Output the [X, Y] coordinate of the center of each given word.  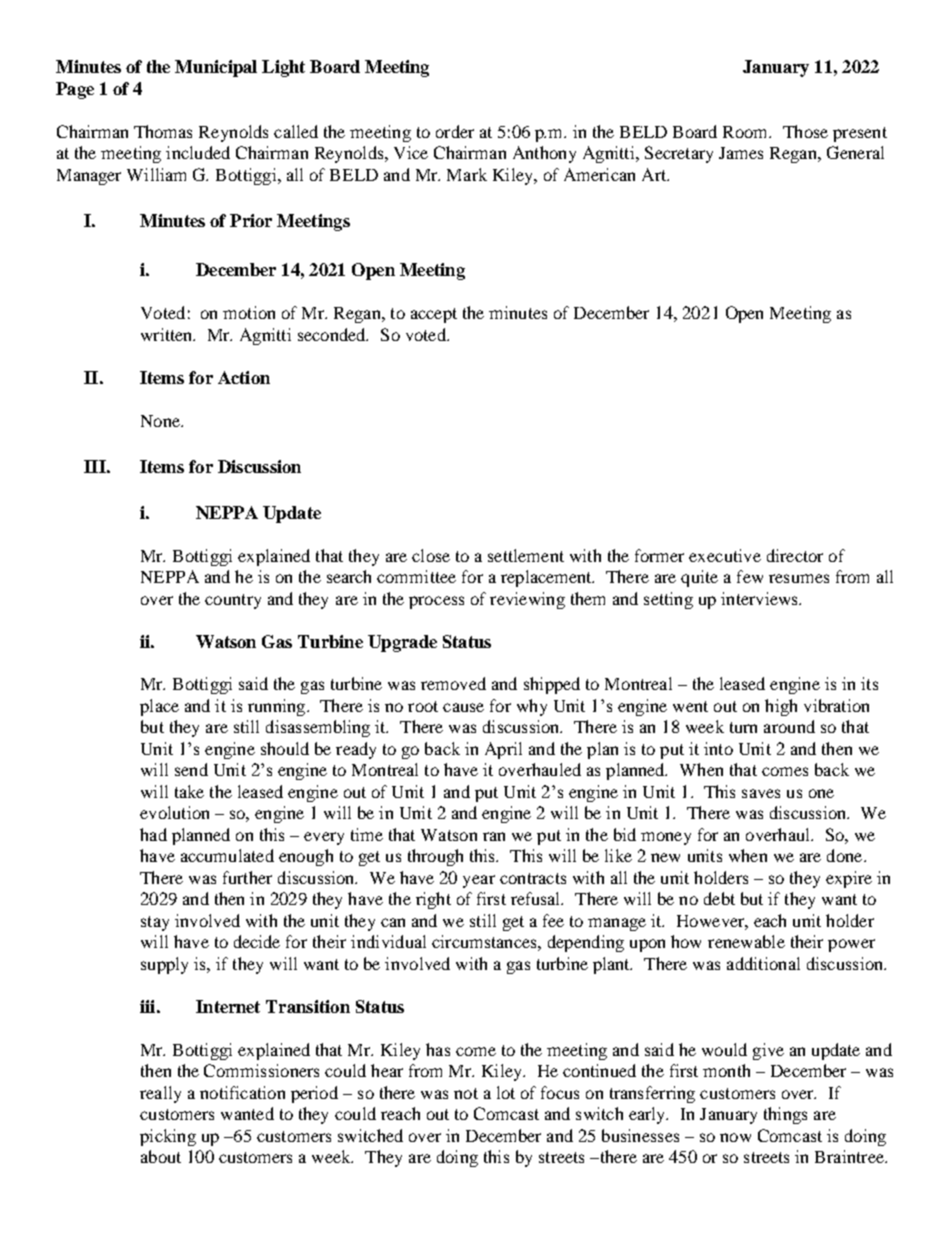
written [168, 334]
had [153, 834]
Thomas [163, 131]
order [455, 131]
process [436, 602]
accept [434, 315]
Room [747, 132]
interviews [760, 598]
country [233, 601]
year [479, 881]
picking [168, 1137]
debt [719, 898]
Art [655, 174]
